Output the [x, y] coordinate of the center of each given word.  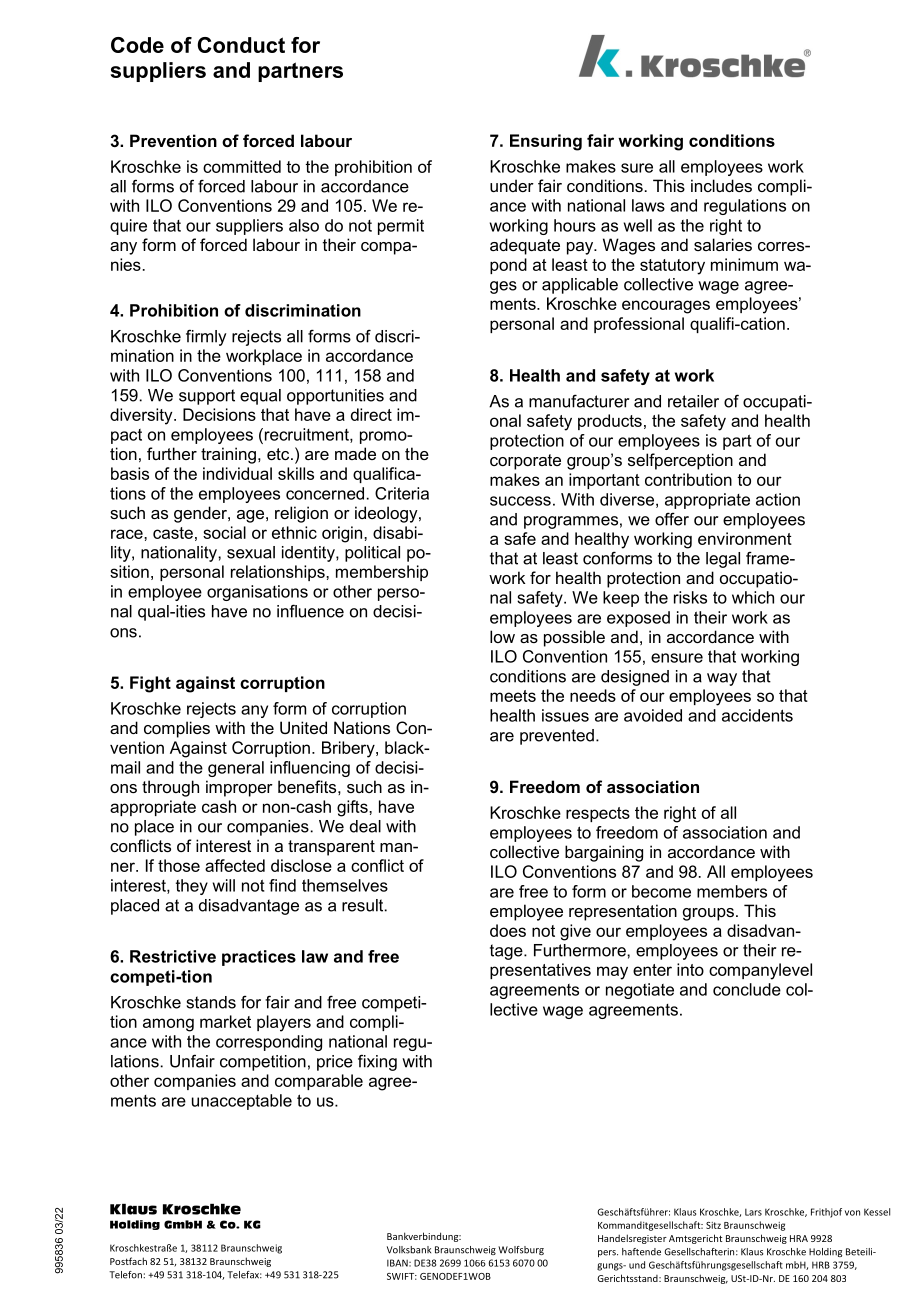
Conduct [241, 45]
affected [235, 865]
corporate [525, 462]
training [228, 455]
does [508, 930]
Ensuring [546, 142]
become [661, 891]
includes [721, 185]
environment [745, 538]
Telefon [126, 1275]
